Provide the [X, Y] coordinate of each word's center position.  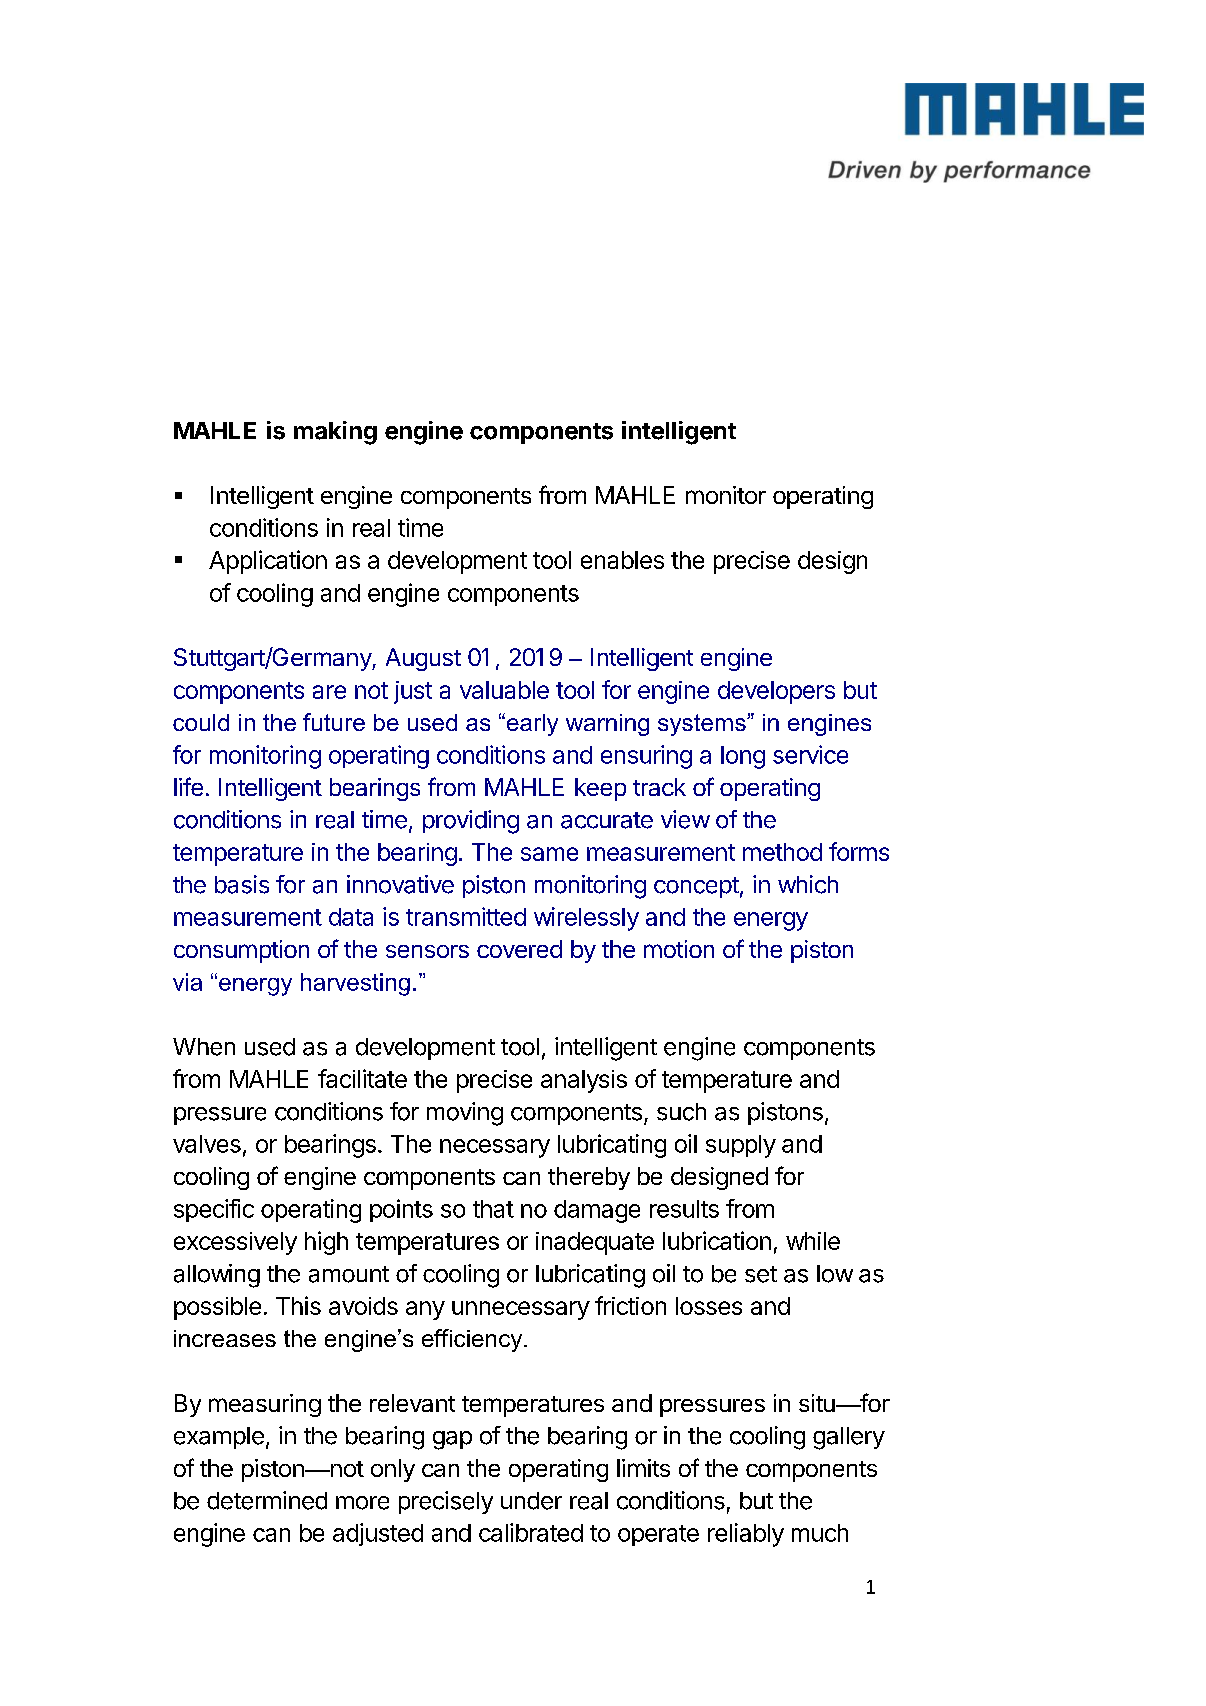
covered [519, 949]
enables [622, 560]
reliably [746, 1535]
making [335, 433]
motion [679, 949]
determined [267, 1500]
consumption [241, 951]
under [531, 1501]
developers [776, 692]
